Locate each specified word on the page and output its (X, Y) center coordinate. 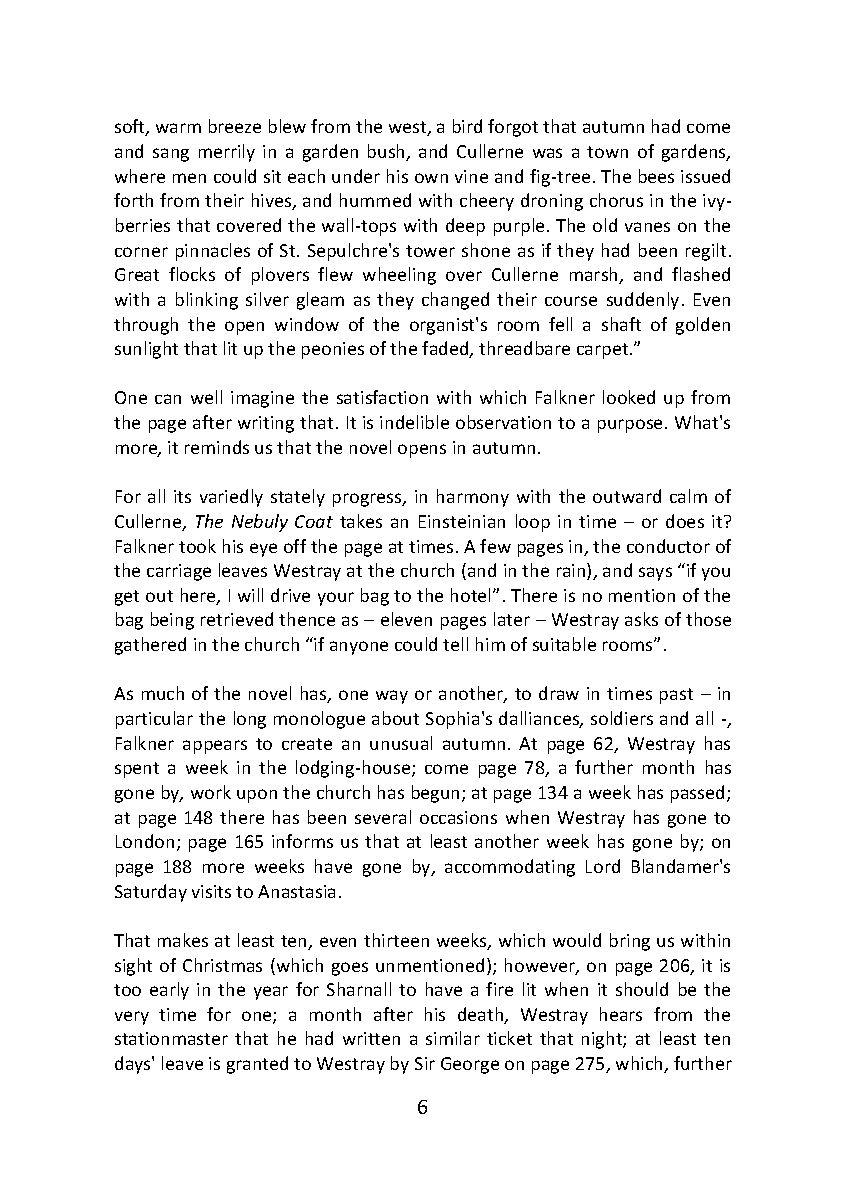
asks (641, 619)
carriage (179, 572)
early (169, 991)
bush (387, 152)
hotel (472, 595)
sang (171, 155)
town (607, 152)
